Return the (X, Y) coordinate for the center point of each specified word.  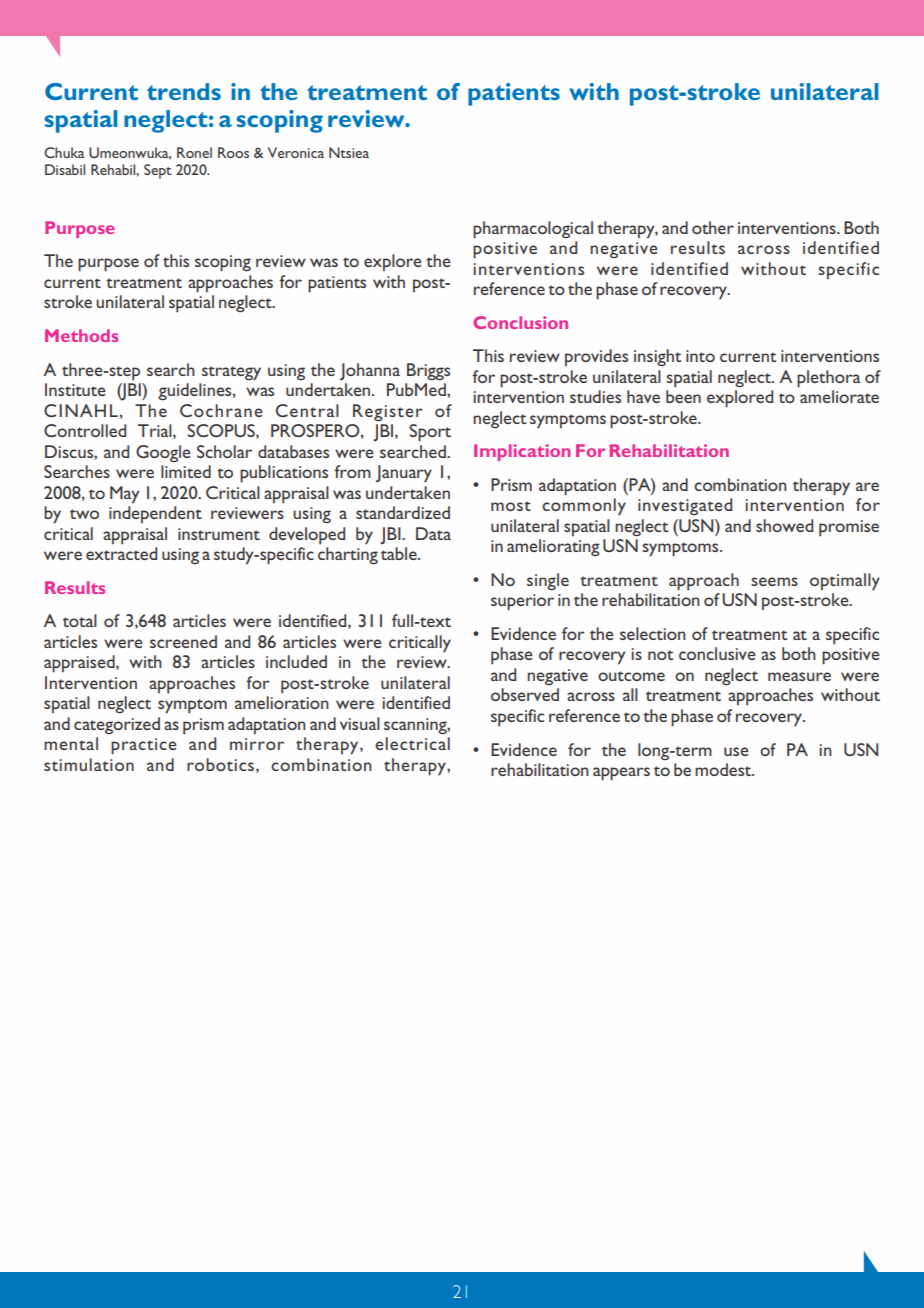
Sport (430, 433)
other (713, 227)
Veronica (296, 152)
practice (144, 746)
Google (163, 453)
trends (184, 91)
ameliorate (839, 396)
